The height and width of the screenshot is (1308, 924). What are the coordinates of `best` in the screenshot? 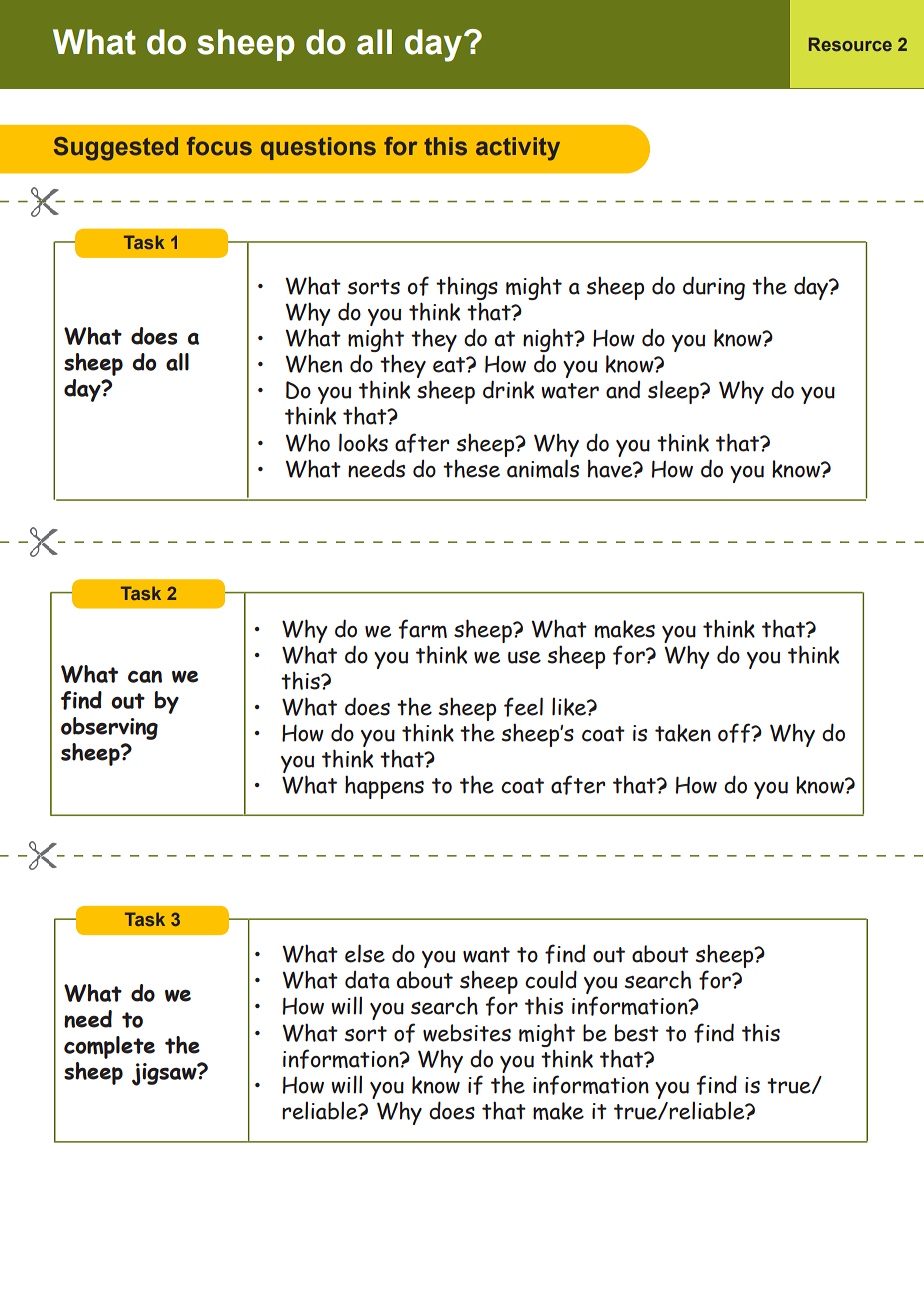 It's located at (637, 1033).
